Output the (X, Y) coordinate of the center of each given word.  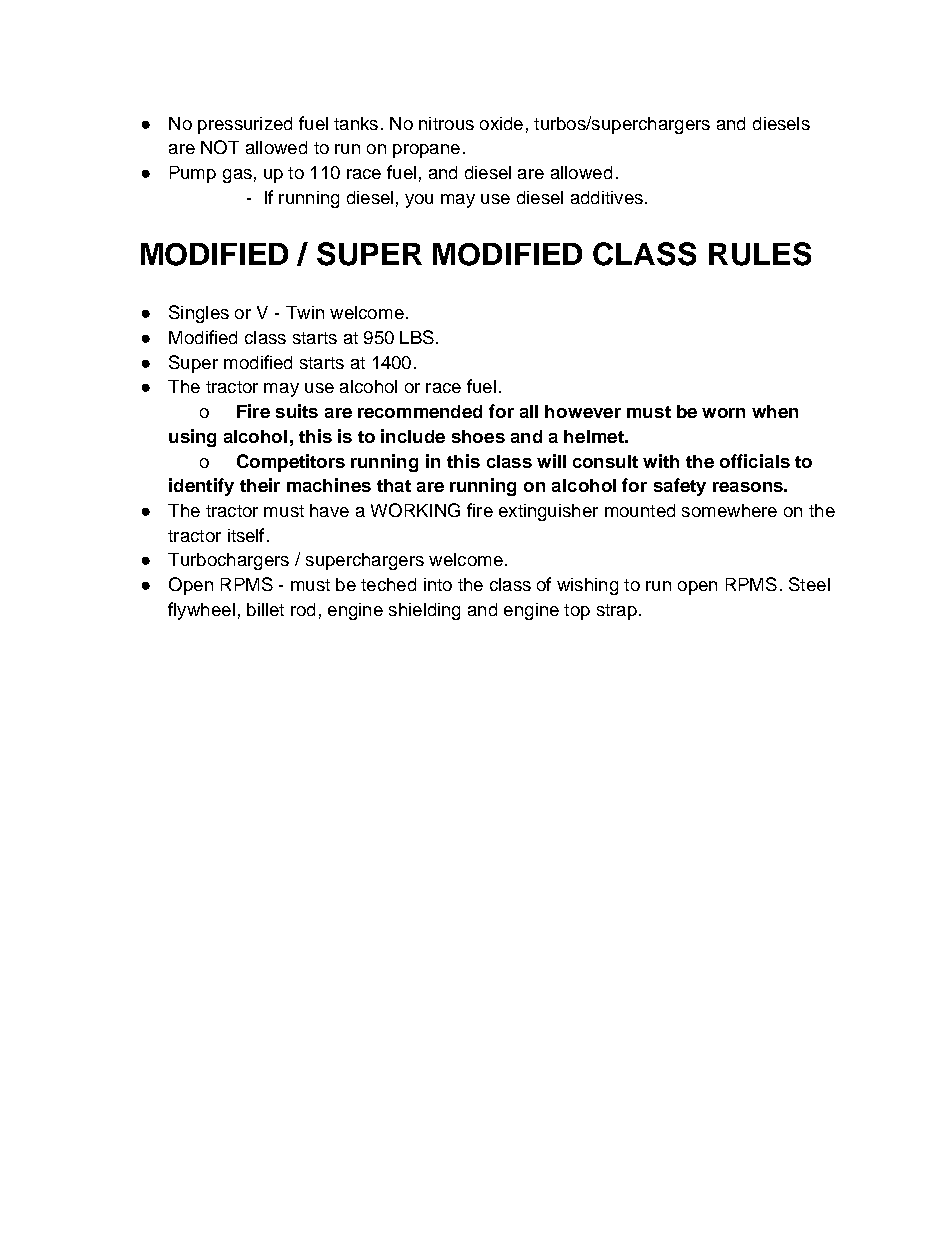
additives (607, 197)
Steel (809, 584)
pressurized (245, 125)
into (438, 584)
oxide (501, 123)
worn (723, 413)
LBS (417, 337)
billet (265, 609)
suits (297, 411)
